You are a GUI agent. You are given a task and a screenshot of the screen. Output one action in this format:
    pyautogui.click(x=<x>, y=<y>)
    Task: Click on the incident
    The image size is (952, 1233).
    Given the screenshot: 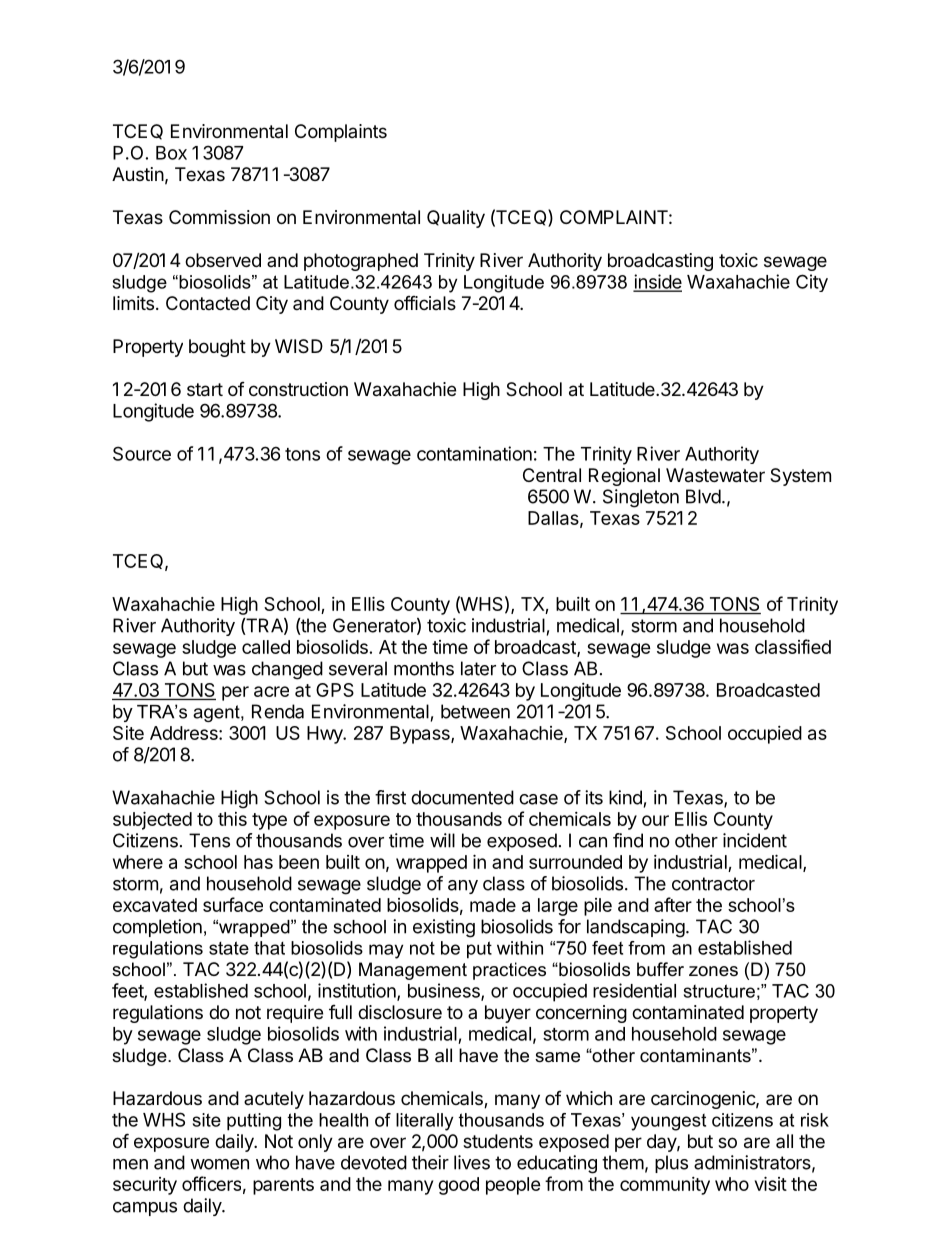 What is the action you would take?
    pyautogui.click(x=755, y=840)
